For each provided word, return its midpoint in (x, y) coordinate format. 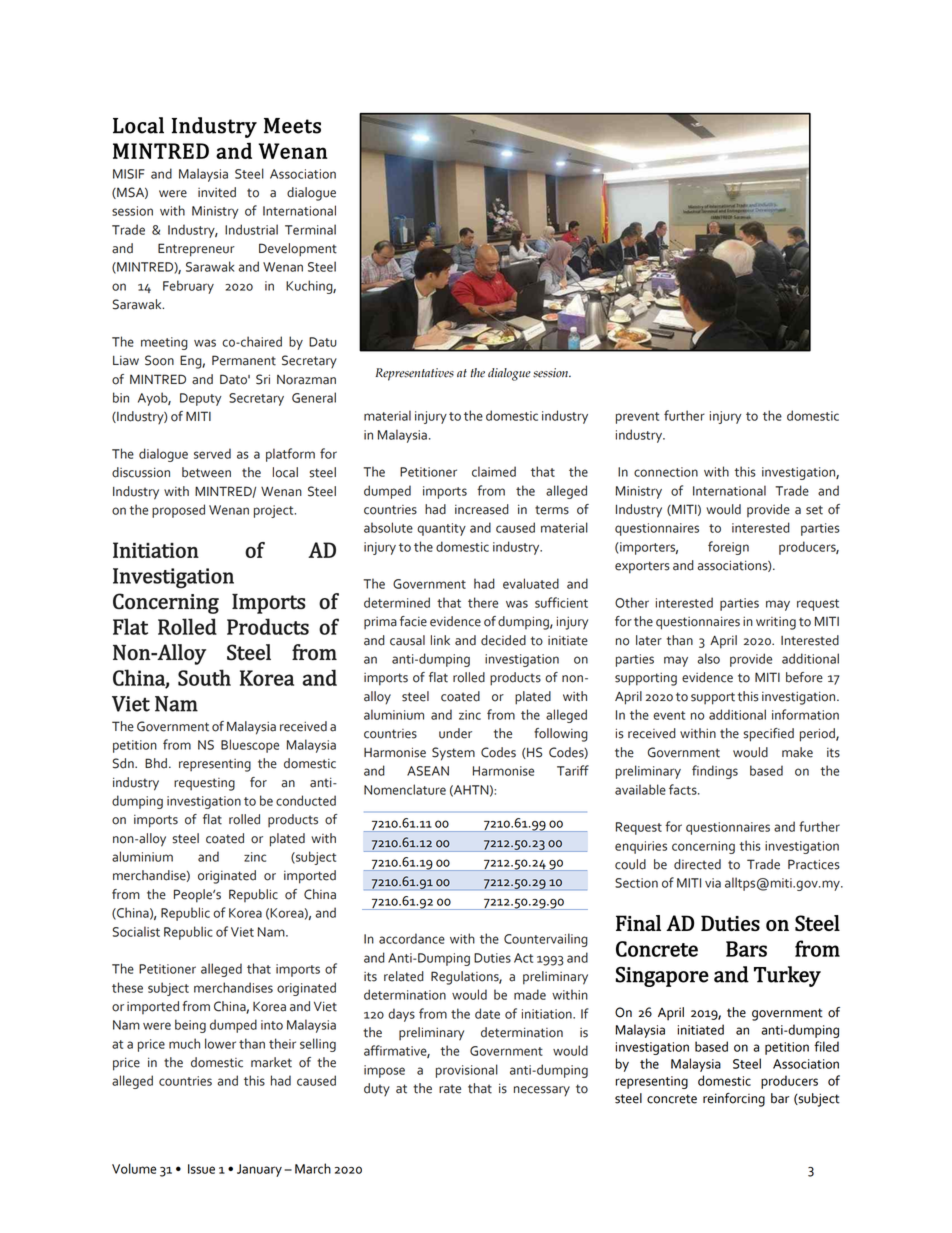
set (814, 510)
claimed (494, 471)
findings (715, 772)
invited (217, 192)
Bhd (156, 763)
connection (666, 472)
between (206, 472)
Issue (201, 1169)
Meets (292, 126)
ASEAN (428, 771)
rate (450, 1089)
